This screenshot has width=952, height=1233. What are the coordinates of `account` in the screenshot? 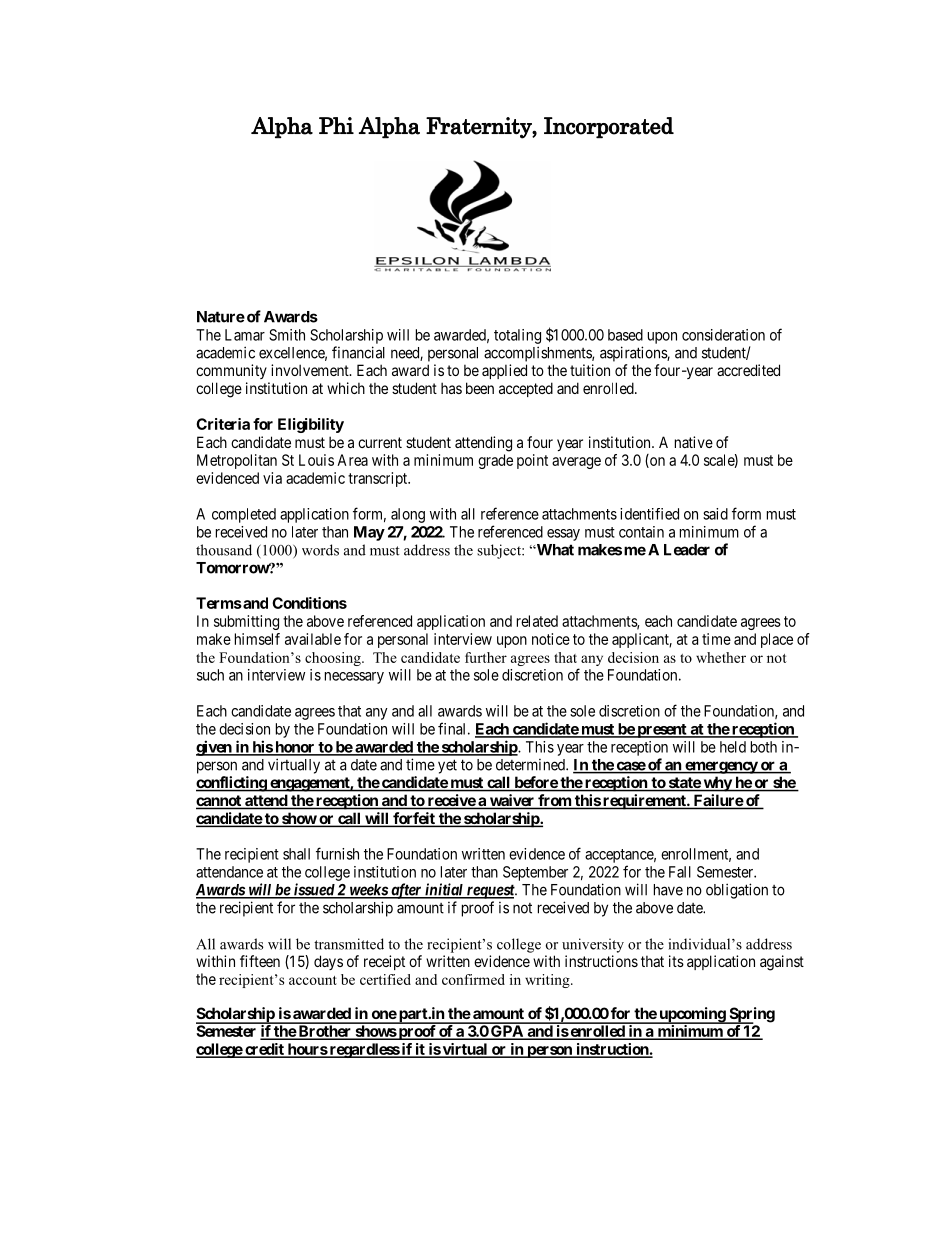 It's located at (313, 980).
